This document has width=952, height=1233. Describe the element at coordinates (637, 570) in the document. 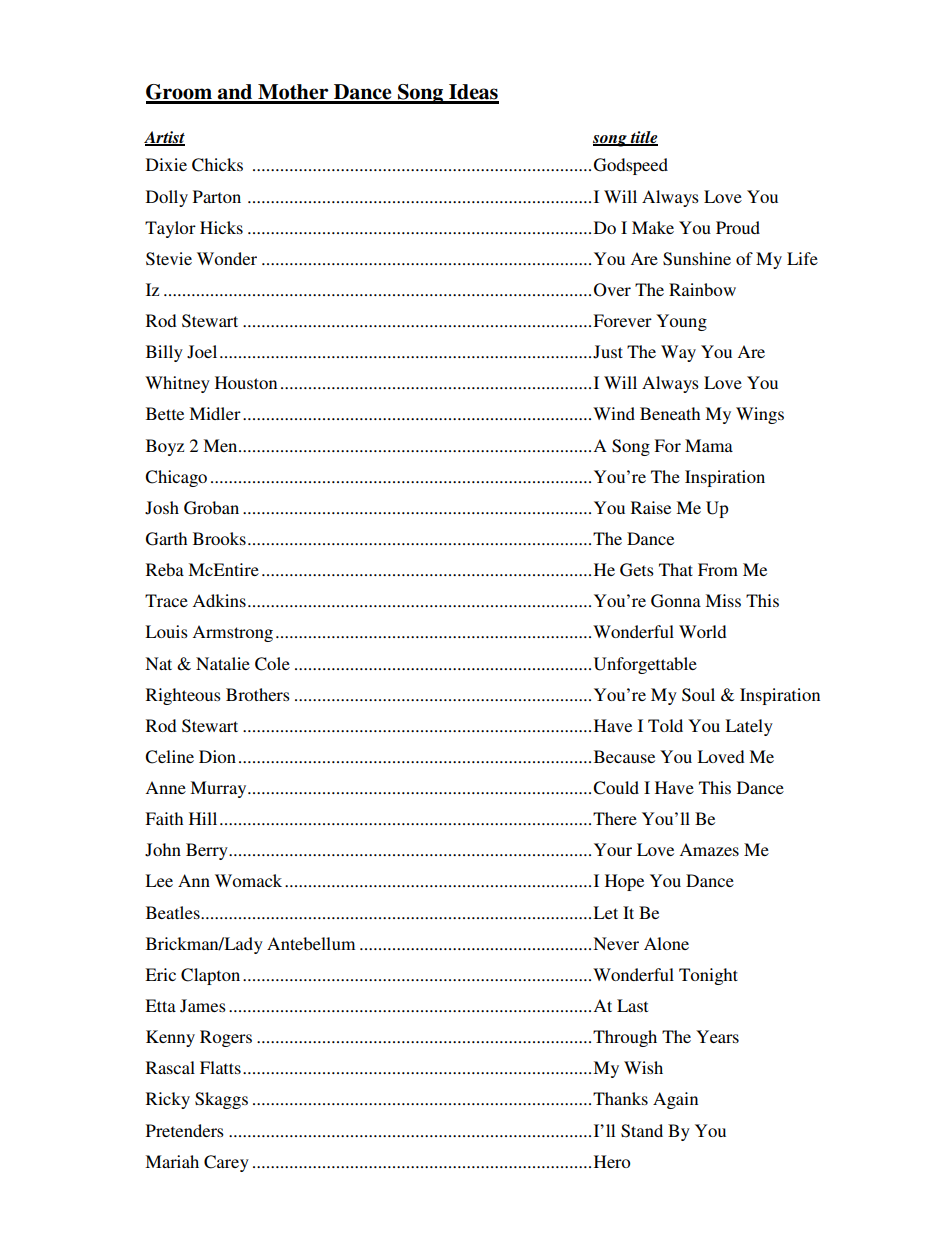

I see `Gets` at that location.
